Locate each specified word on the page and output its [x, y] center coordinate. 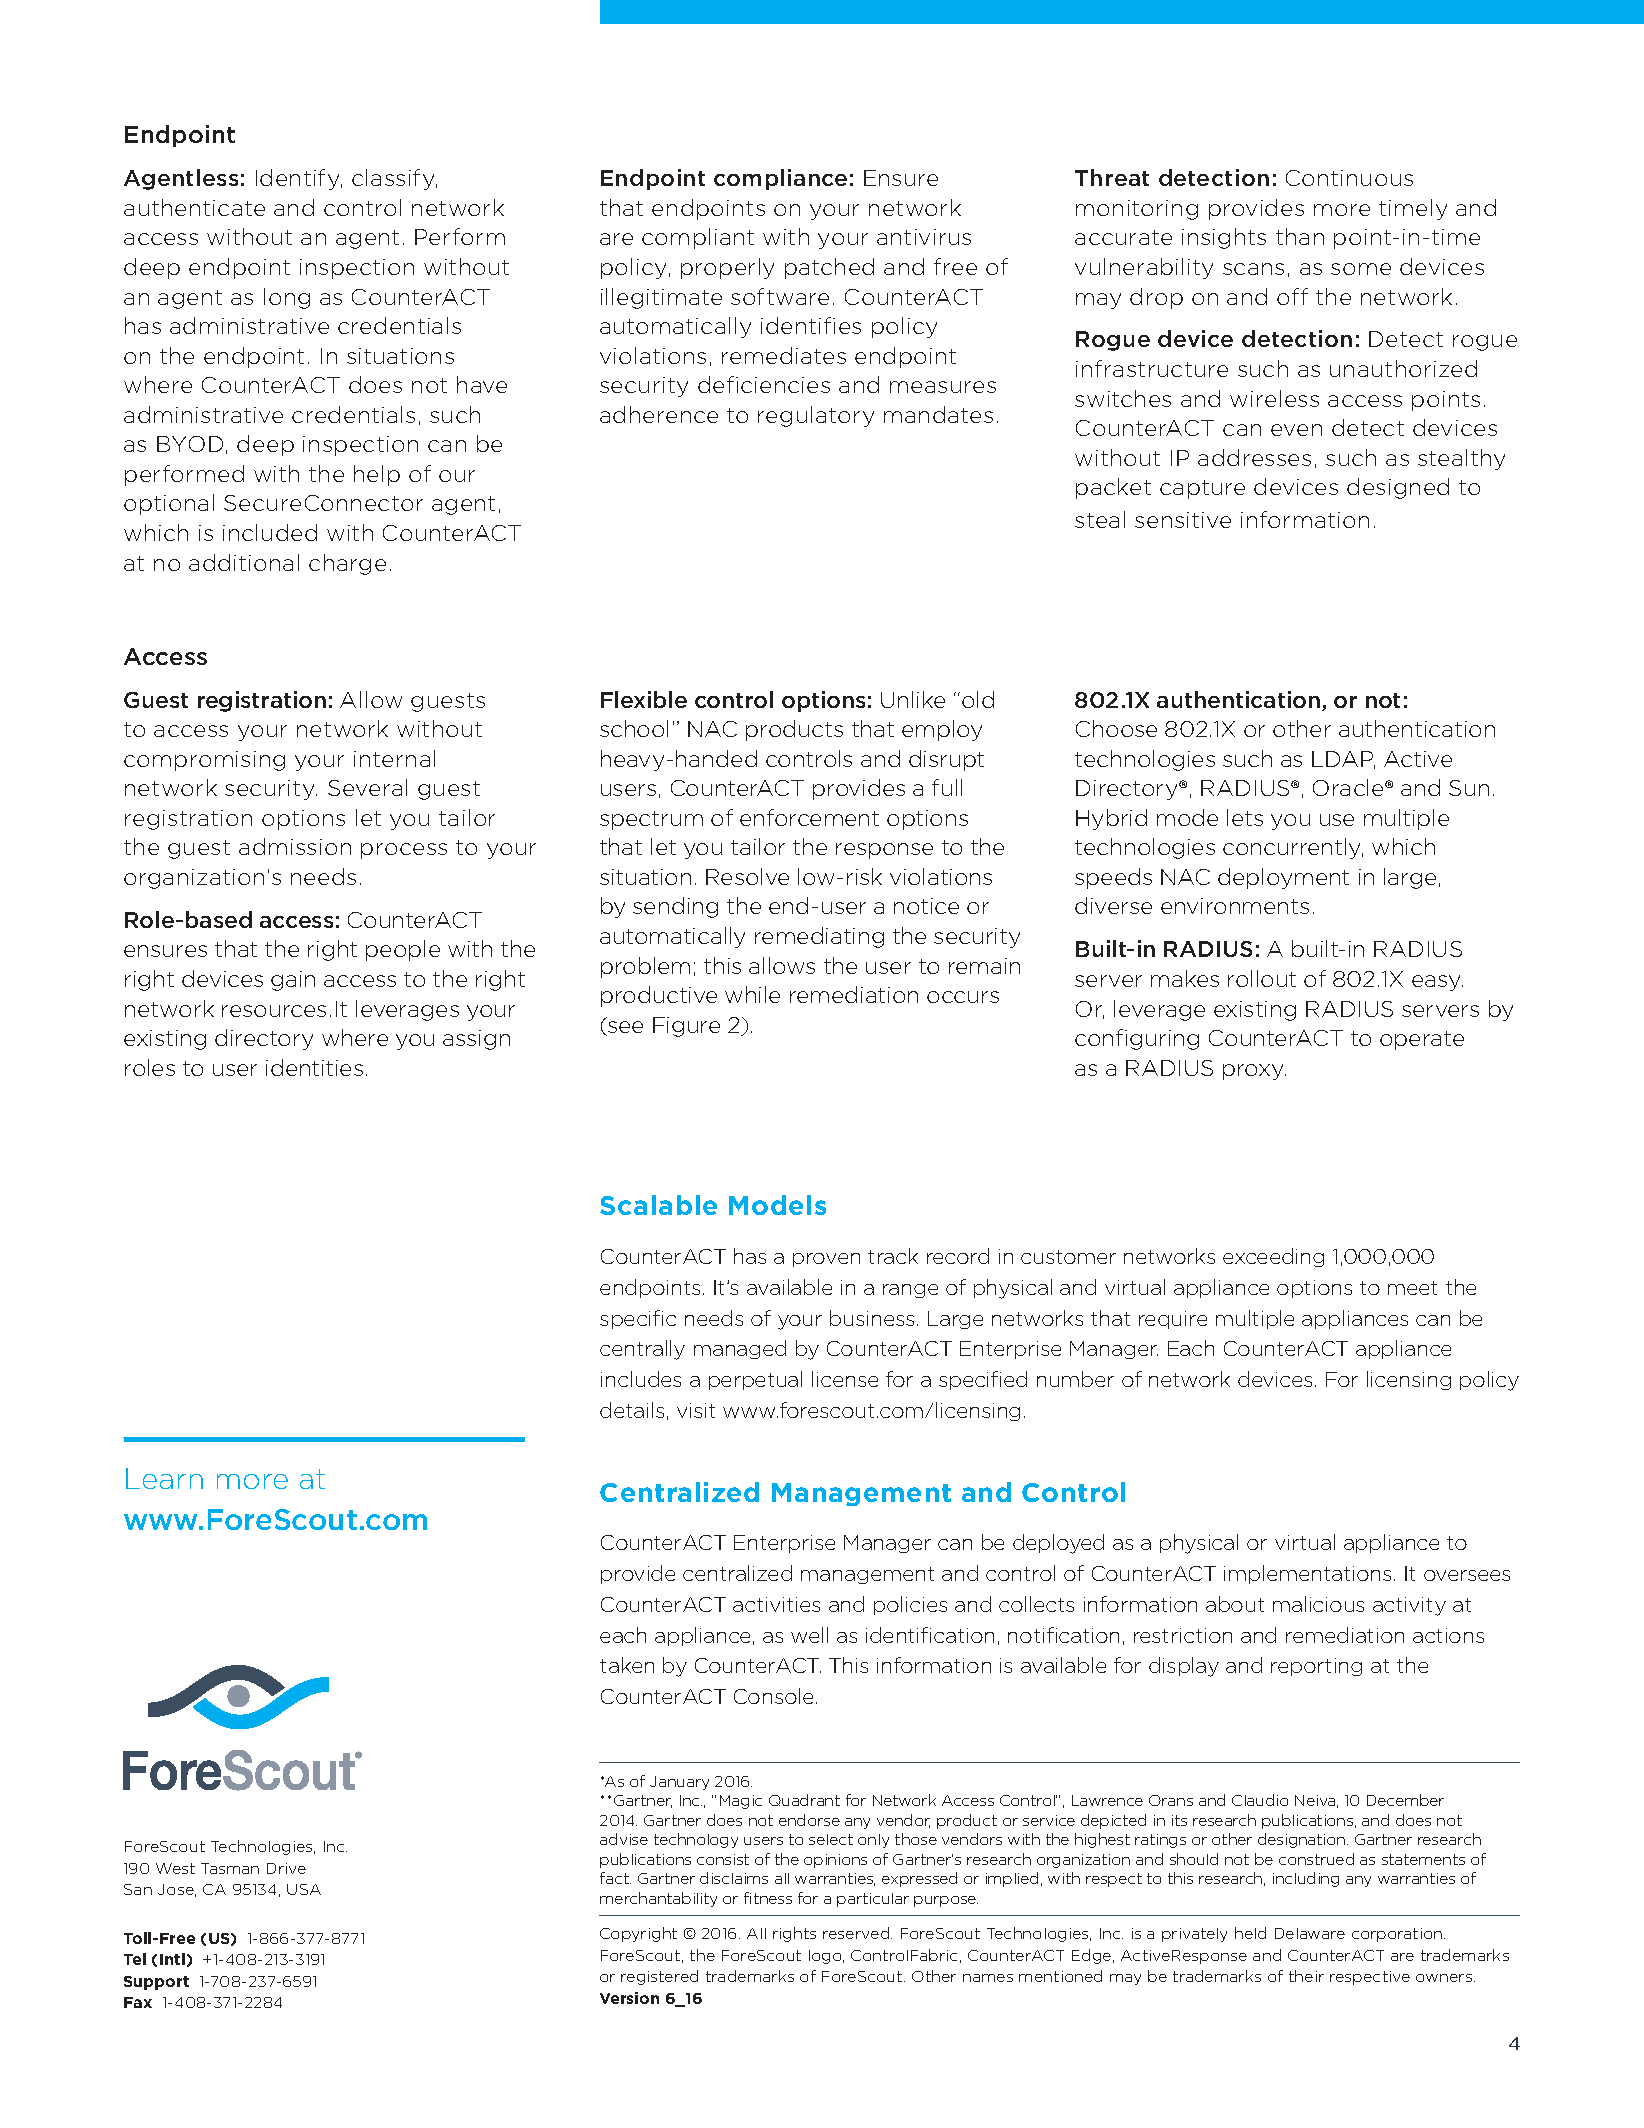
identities [314, 1067]
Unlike [913, 699]
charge [347, 564]
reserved [857, 1933]
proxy [1254, 1072]
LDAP [1343, 760]
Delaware [1310, 1933]
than [1300, 236]
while [752, 994]
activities [776, 1604]
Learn [164, 1478]
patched [829, 268]
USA [304, 1889]
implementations [1307, 1574]
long [287, 298]
